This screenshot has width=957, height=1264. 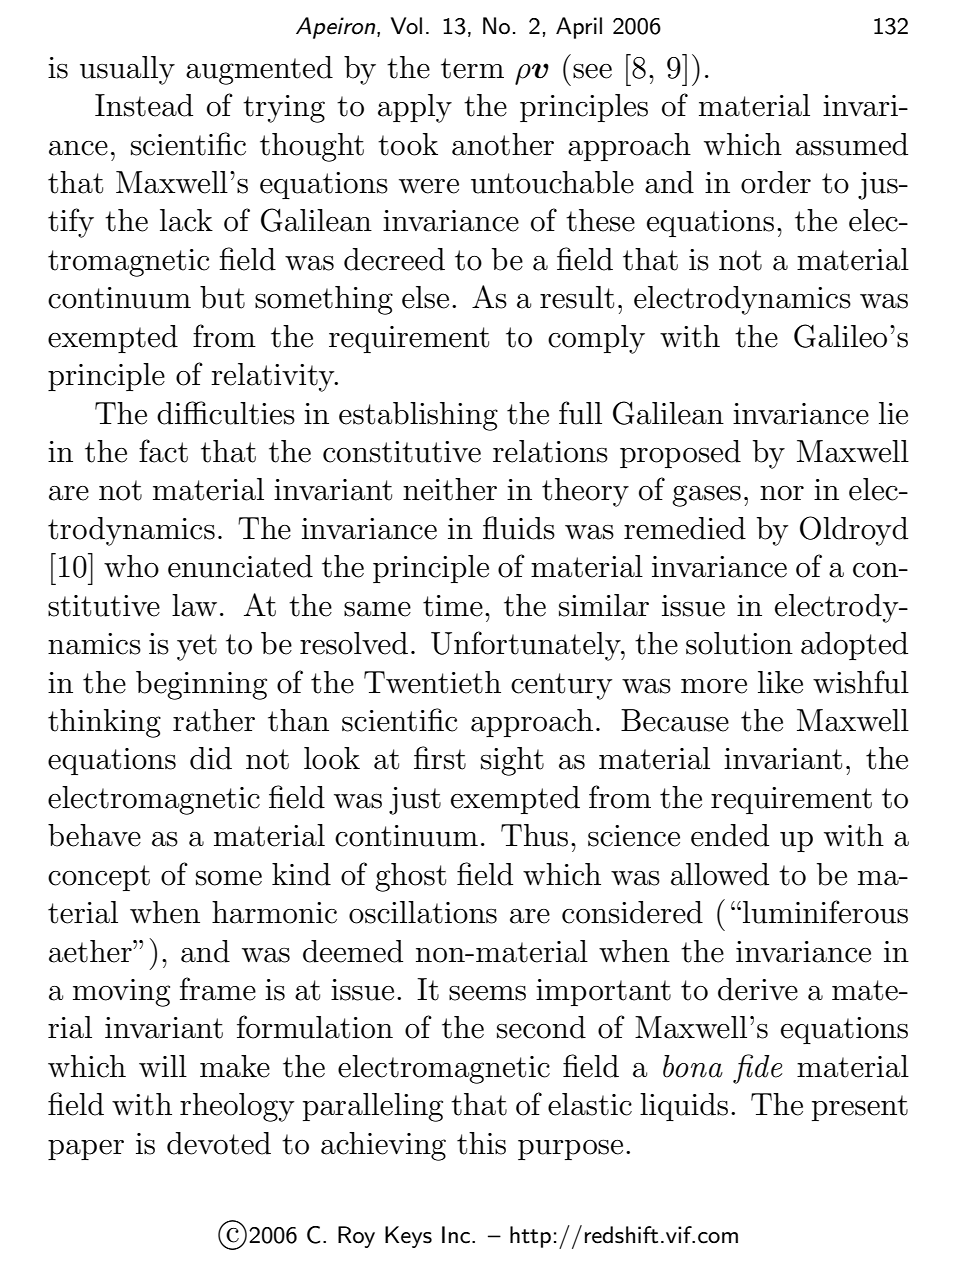 I want to click on lie, so click(x=893, y=413).
